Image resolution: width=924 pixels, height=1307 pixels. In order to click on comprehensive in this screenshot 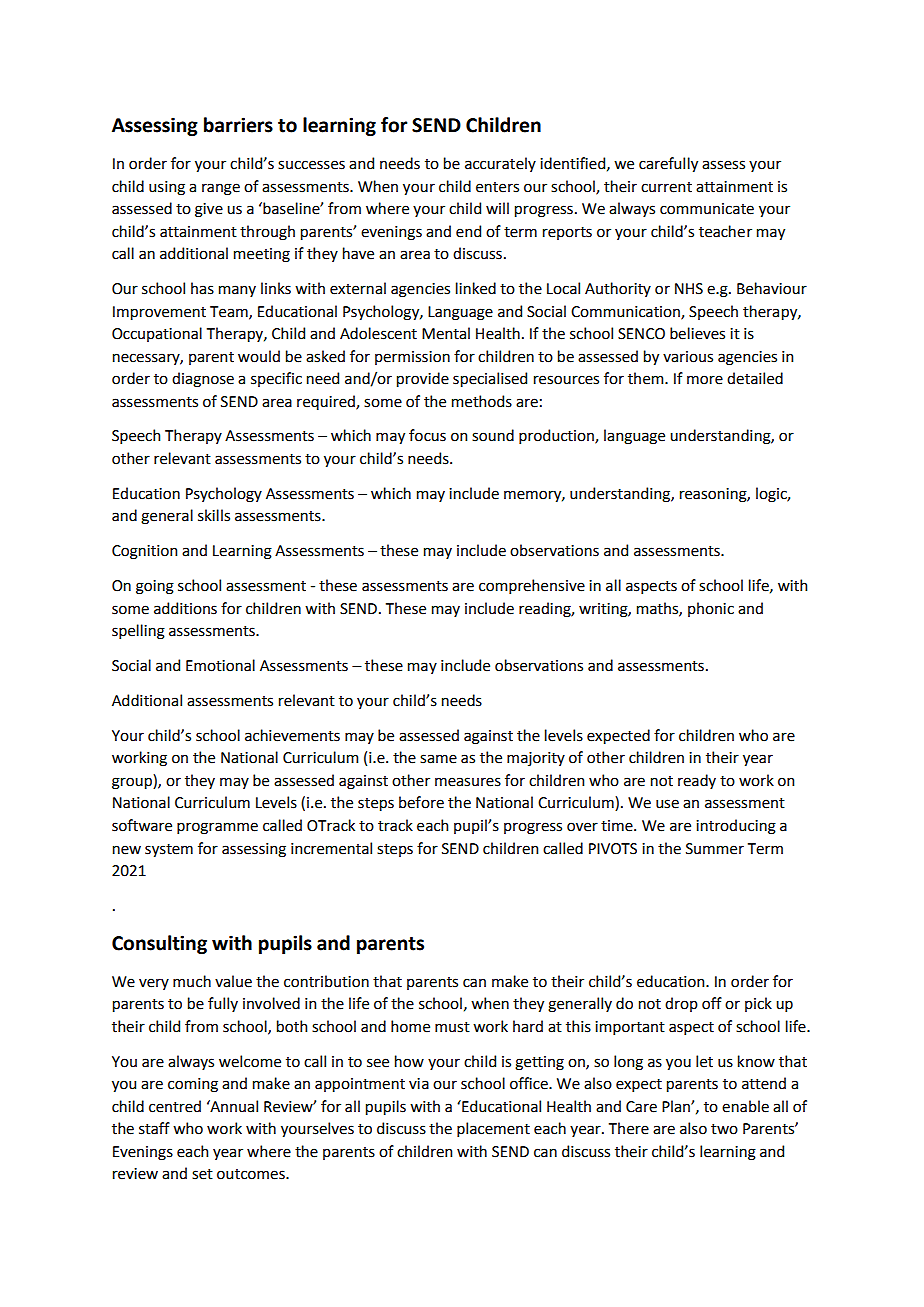, I will do `click(532, 586)`.
